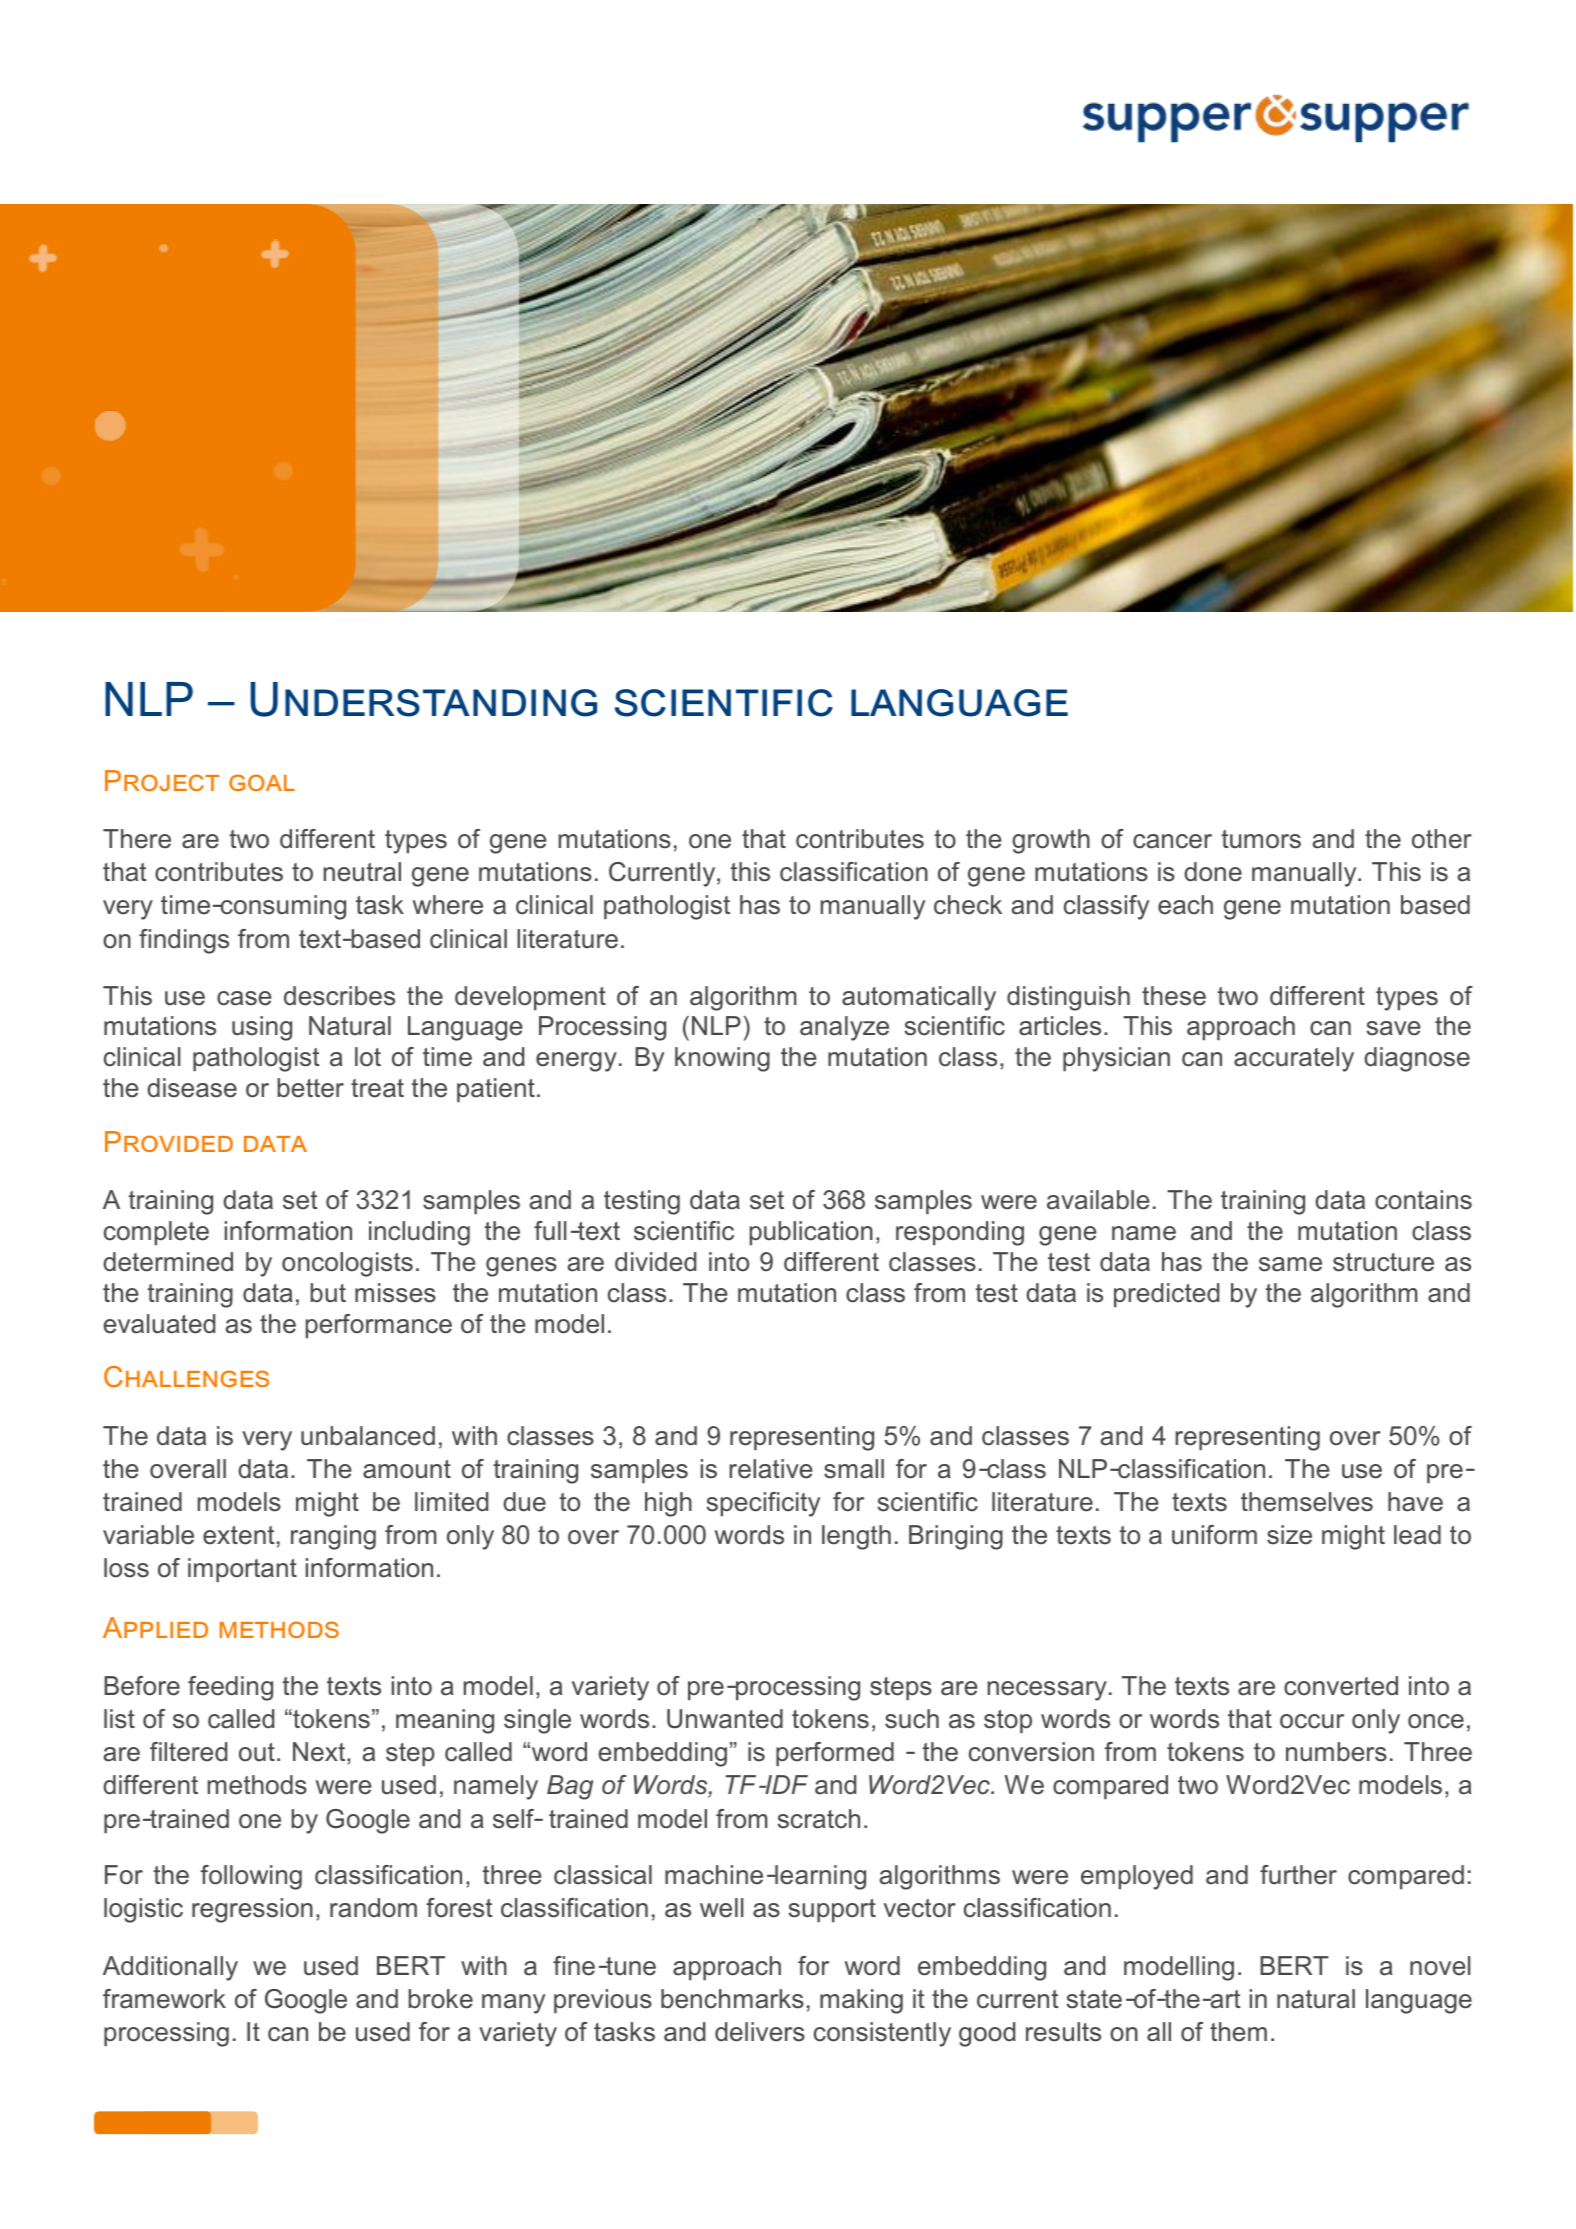 Image resolution: width=1576 pixels, height=2229 pixels. Describe the element at coordinates (1051, 841) in the page. I see `growth` at that location.
